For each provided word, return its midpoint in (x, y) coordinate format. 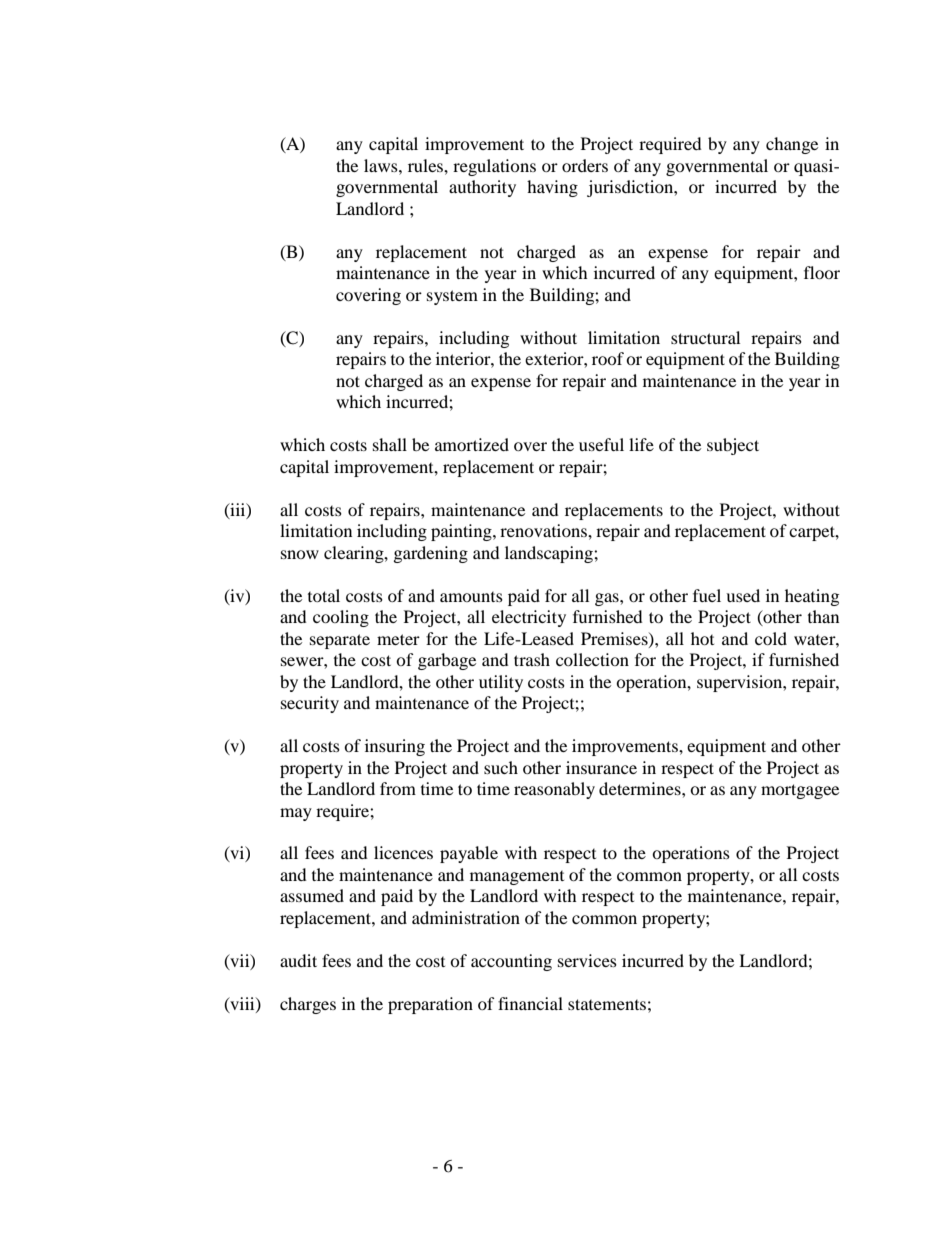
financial (530, 1003)
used (743, 595)
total (324, 595)
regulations (494, 167)
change (792, 145)
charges (308, 1005)
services (587, 960)
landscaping (550, 554)
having (552, 188)
